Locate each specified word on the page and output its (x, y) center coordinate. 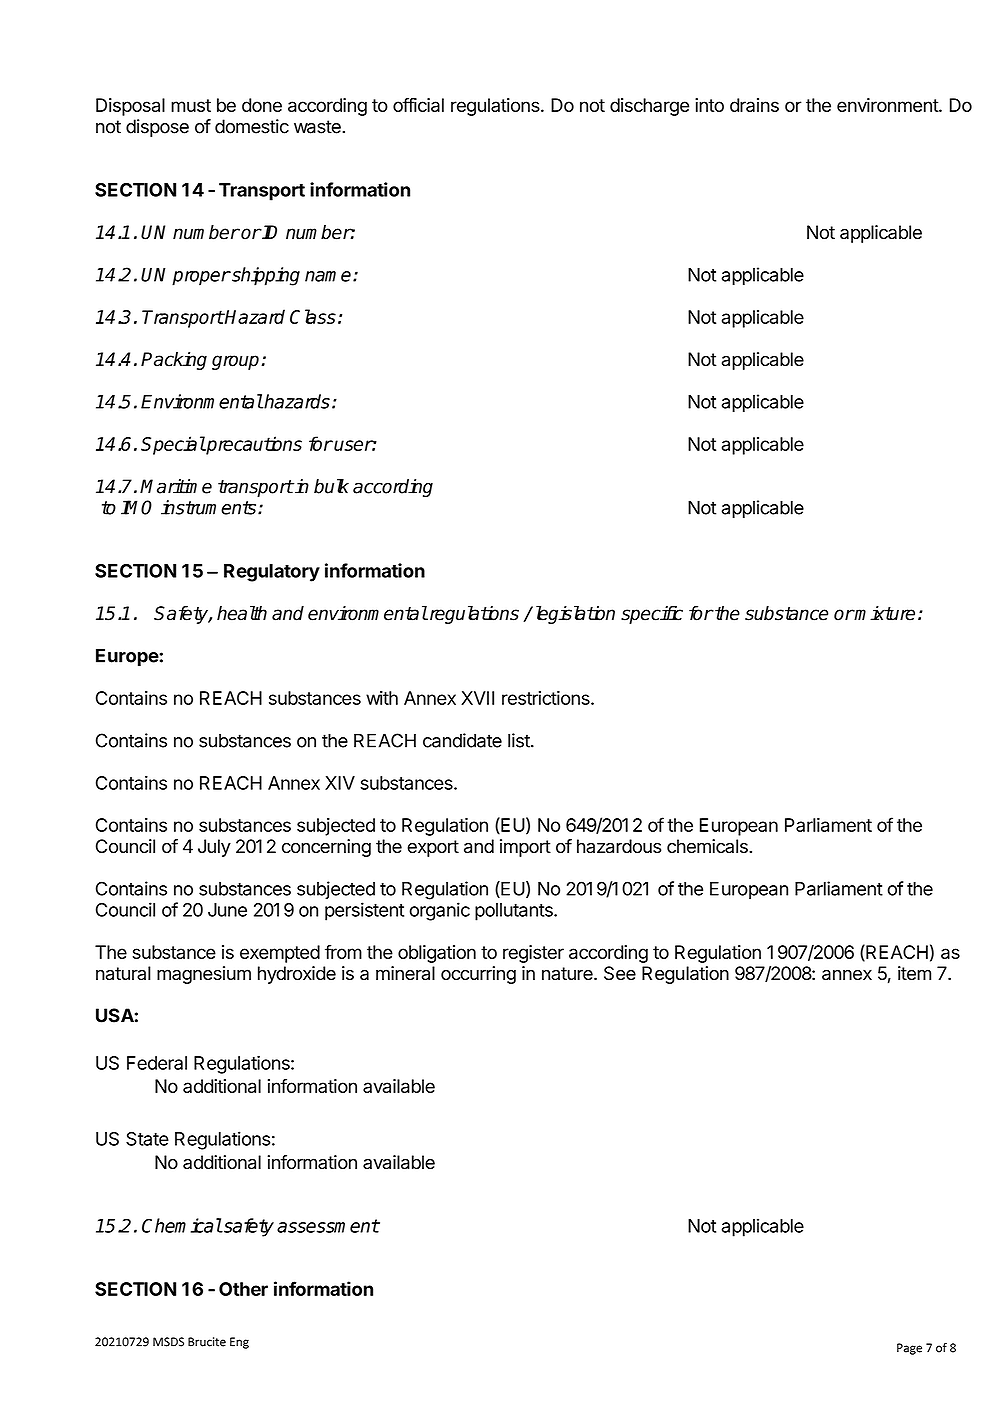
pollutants (515, 912)
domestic (252, 126)
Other (243, 1289)
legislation (573, 614)
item (914, 973)
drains (754, 105)
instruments (210, 507)
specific (652, 615)
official (418, 105)
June (227, 910)
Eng (239, 1343)
